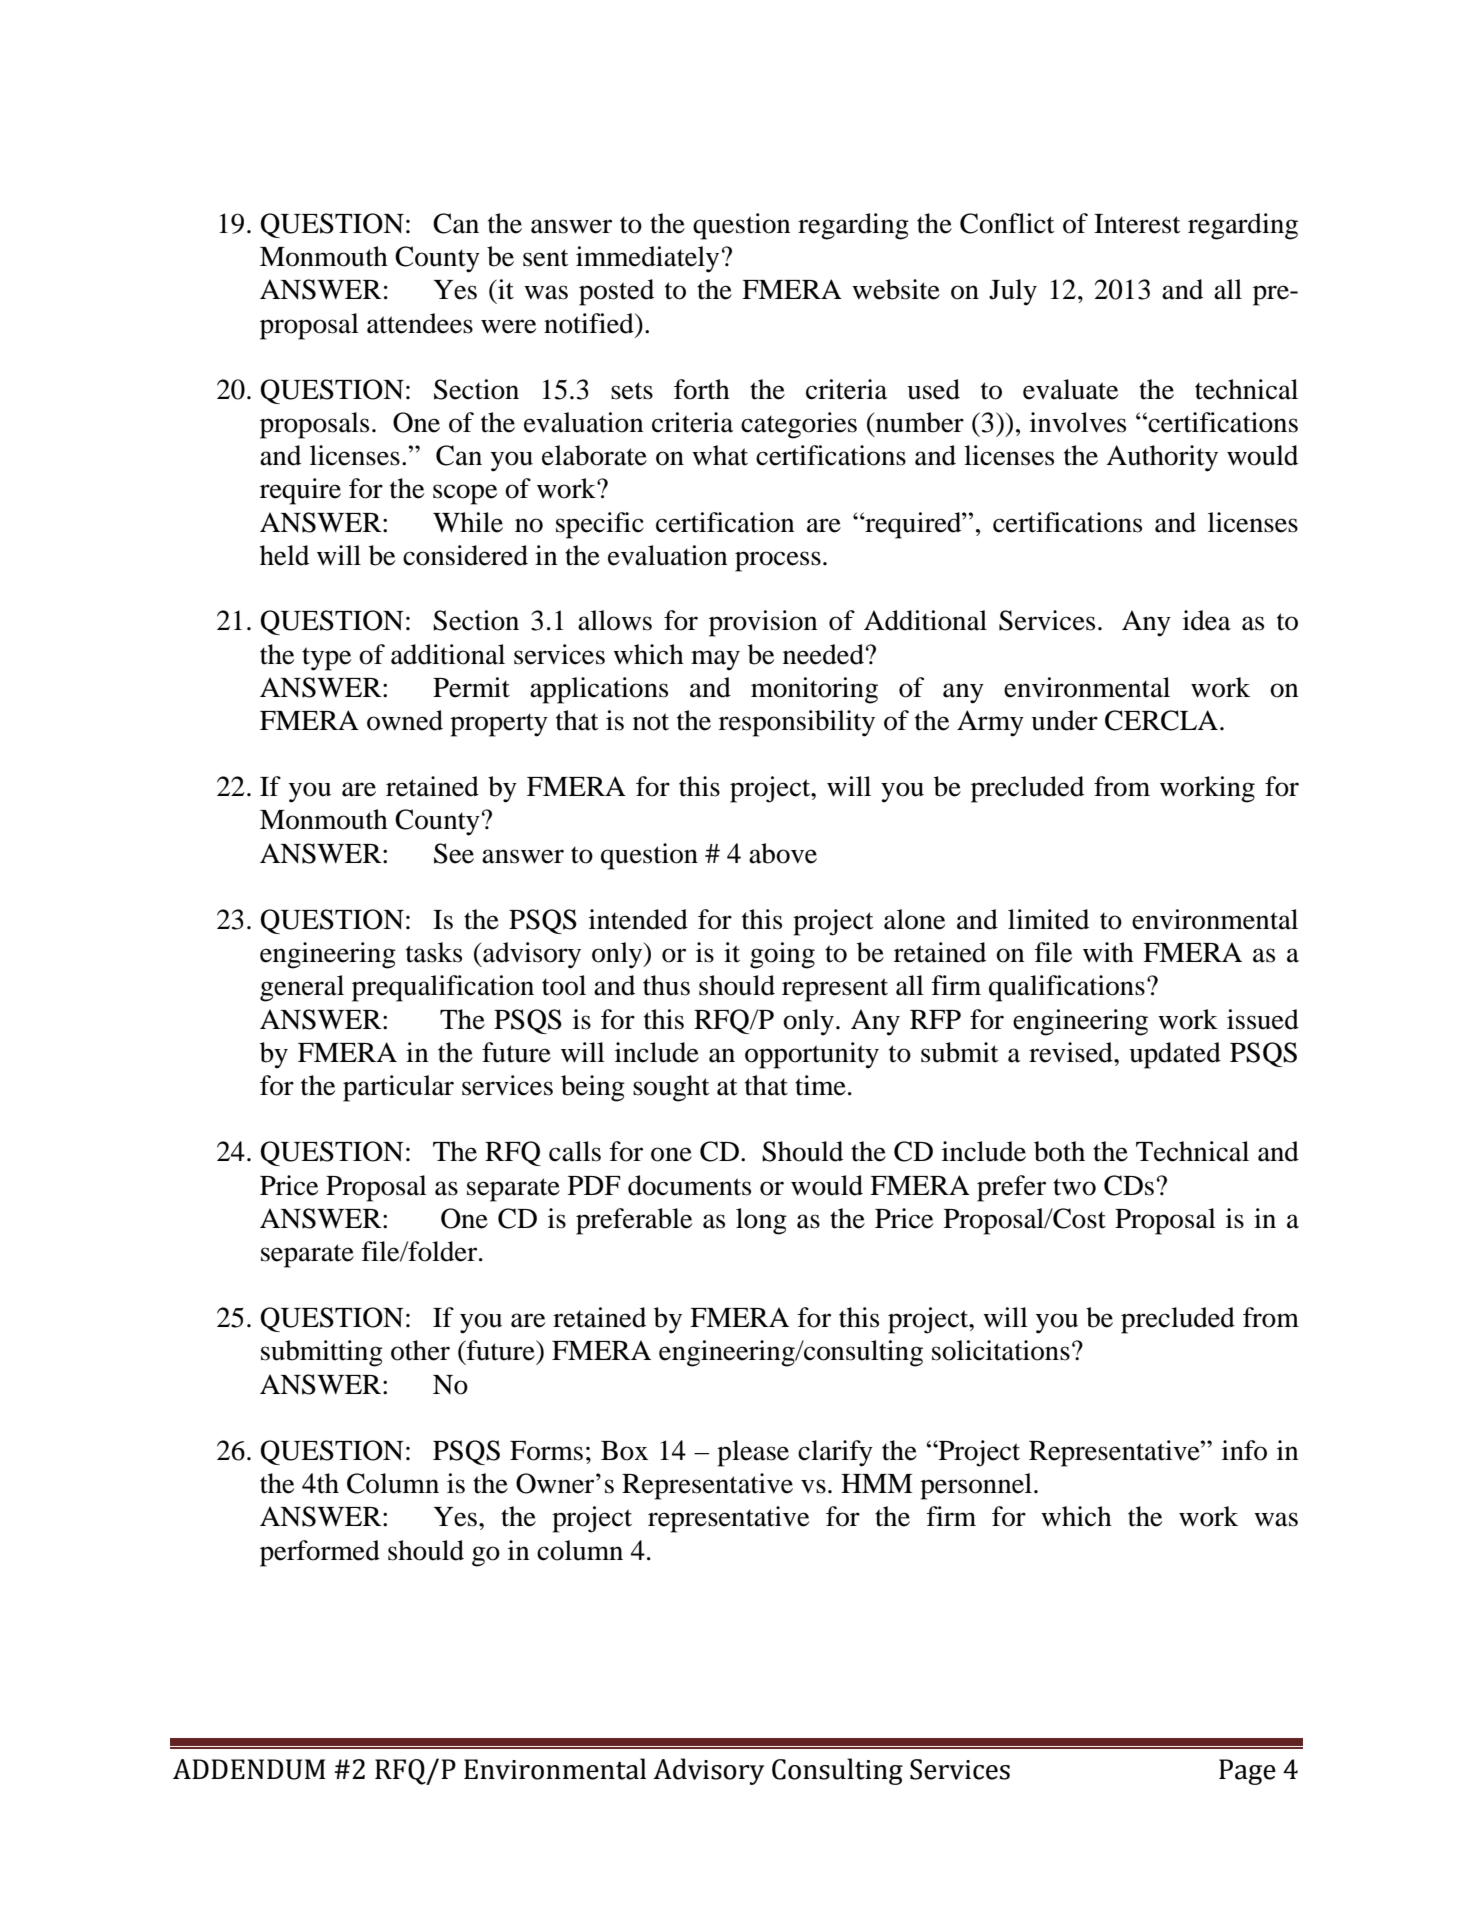 This document has height=1905, width=1472. Describe the element at coordinates (405, 720) in the document. I see `owned` at that location.
